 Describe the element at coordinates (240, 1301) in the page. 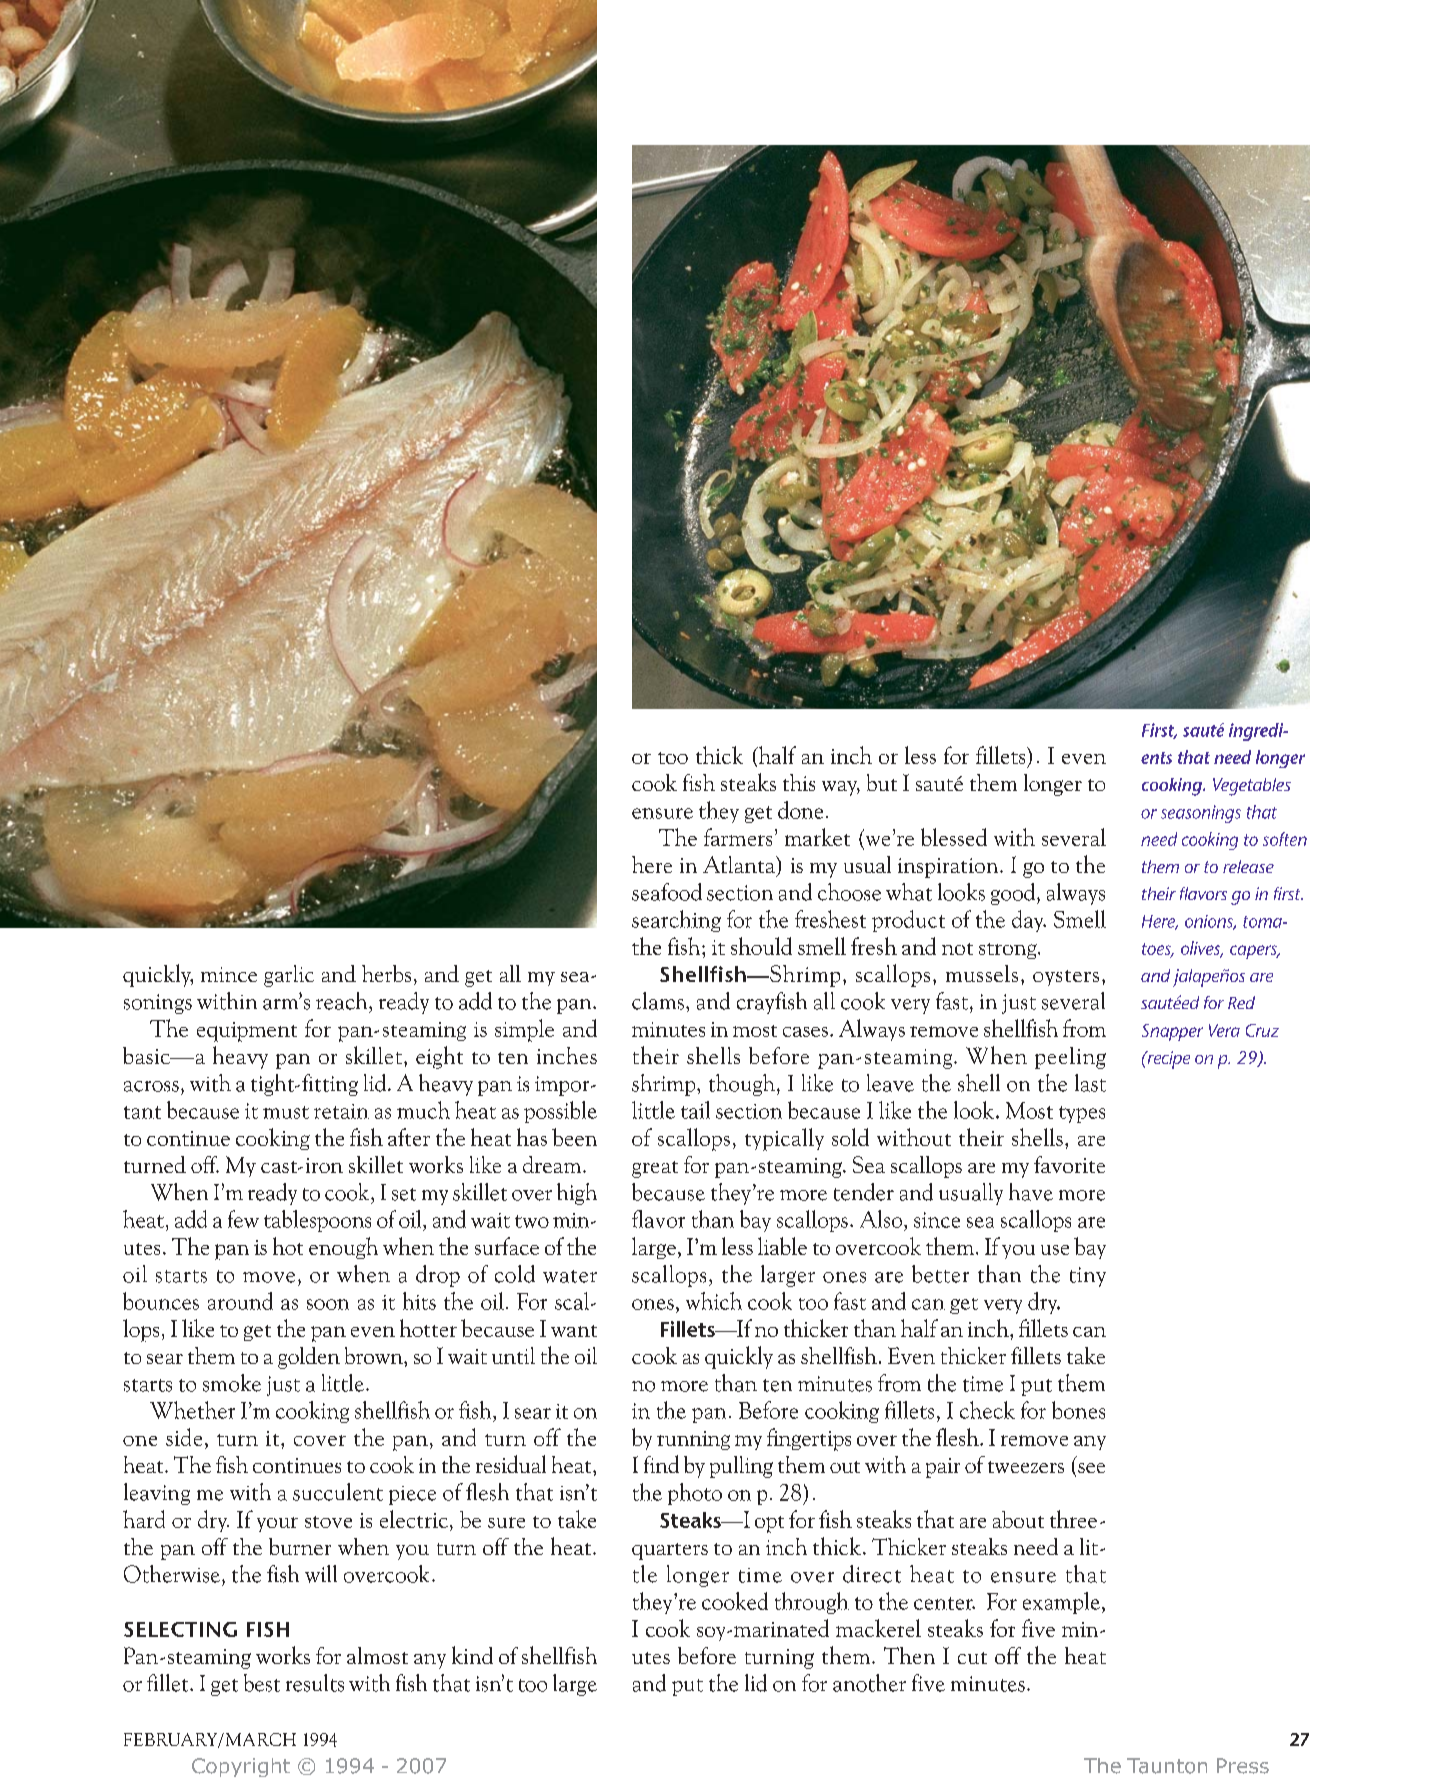

I see `around` at that location.
